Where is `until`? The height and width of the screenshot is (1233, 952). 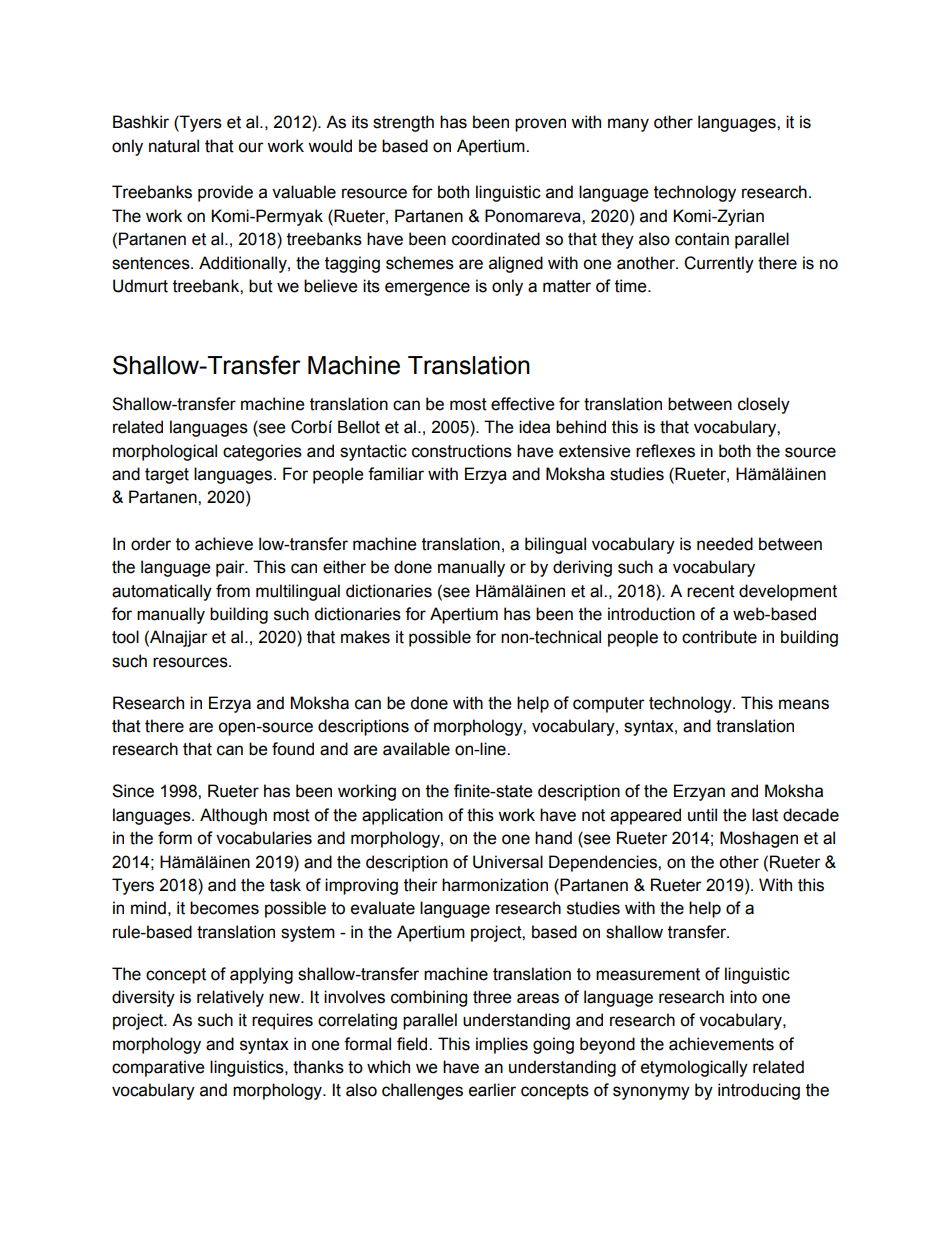 until is located at coordinates (702, 815).
